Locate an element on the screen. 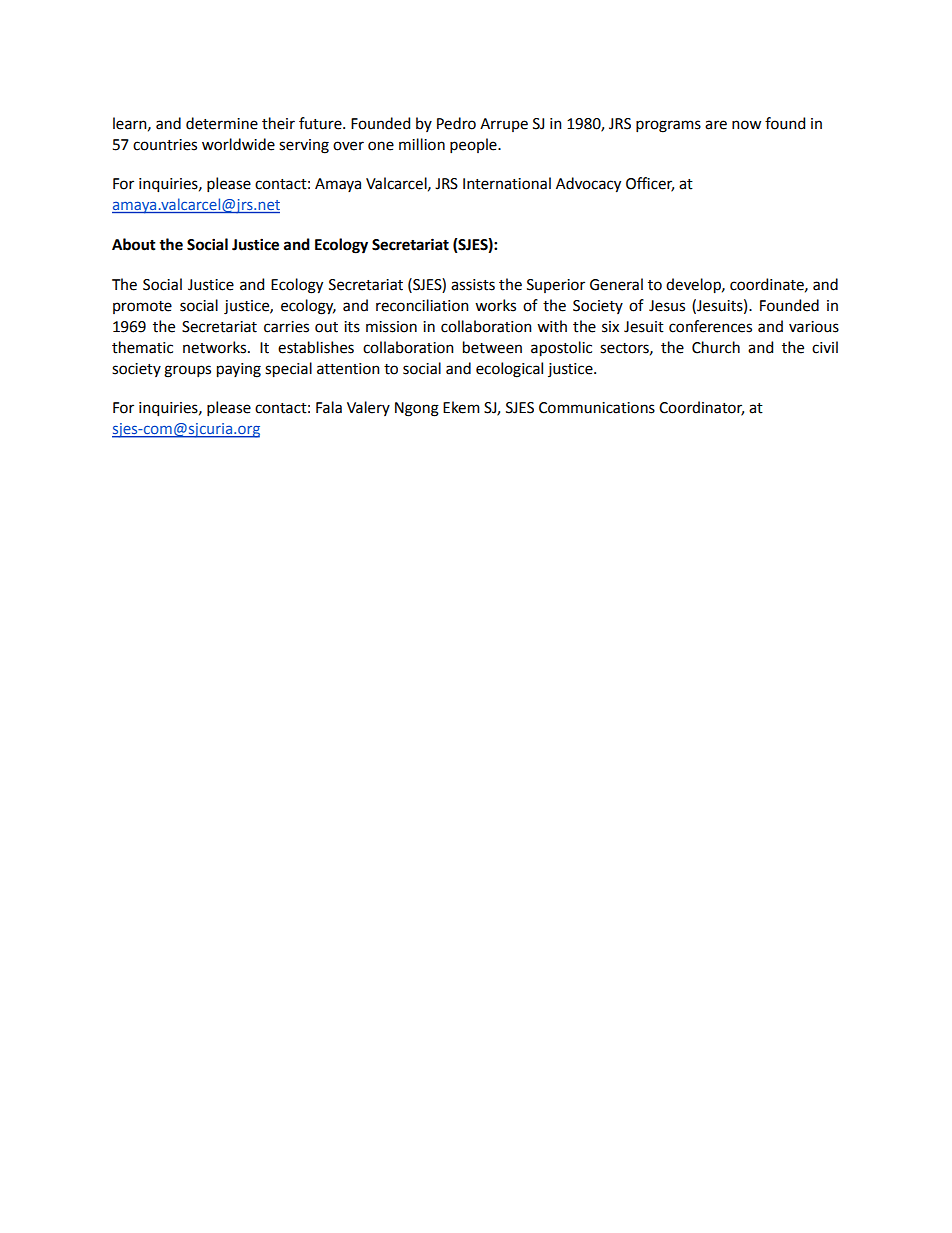  now is located at coordinates (746, 125).
